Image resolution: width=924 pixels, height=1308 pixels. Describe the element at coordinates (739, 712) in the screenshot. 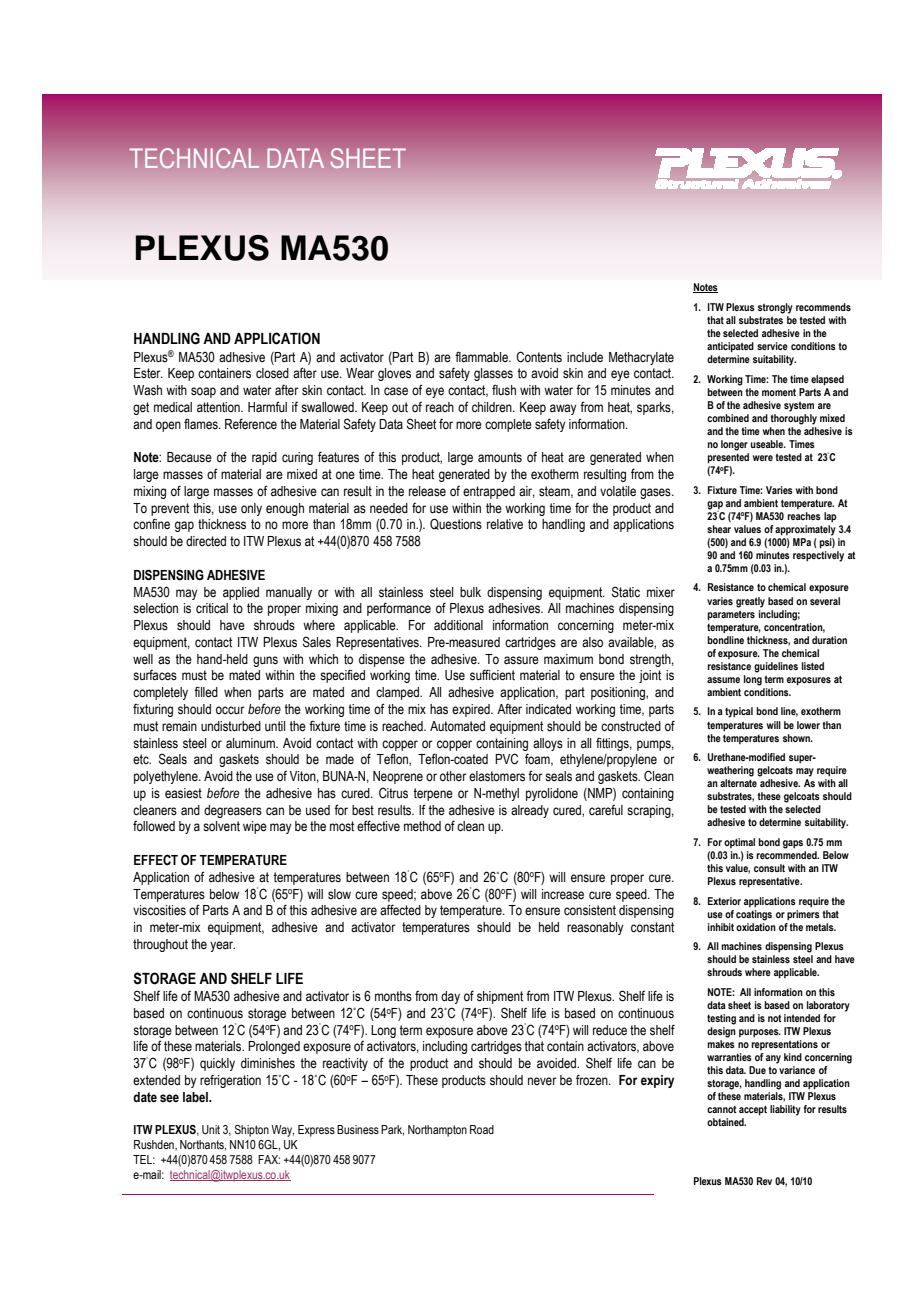

I see `typical` at that location.
